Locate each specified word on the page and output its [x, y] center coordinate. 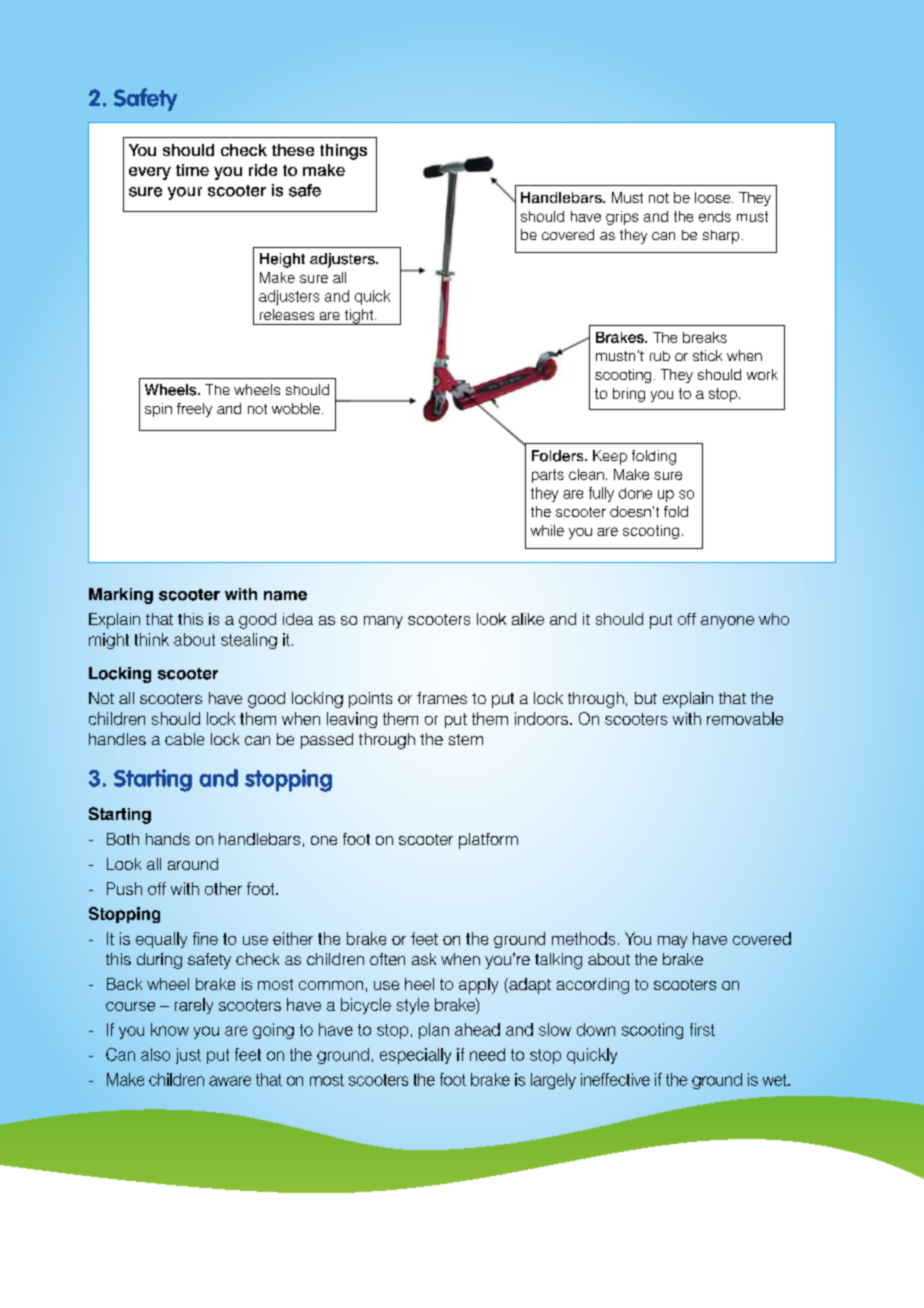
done [635, 493]
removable [745, 718]
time [192, 170]
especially [415, 1056]
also [155, 1054]
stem [466, 739]
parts [548, 476]
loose [714, 197]
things [343, 152]
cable [184, 739]
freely [194, 410]
